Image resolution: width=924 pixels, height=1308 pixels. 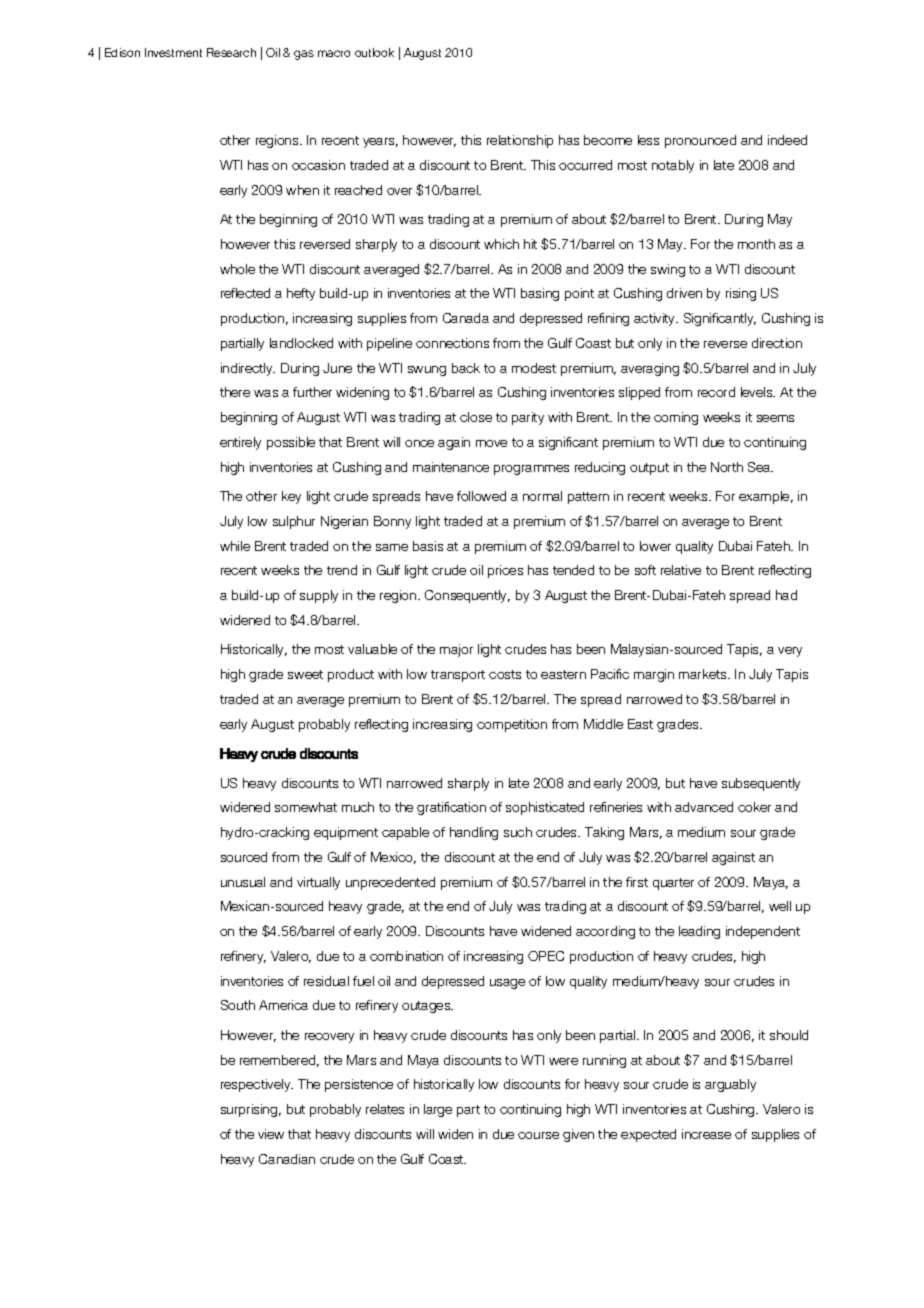 I want to click on quarter, so click(x=673, y=884).
